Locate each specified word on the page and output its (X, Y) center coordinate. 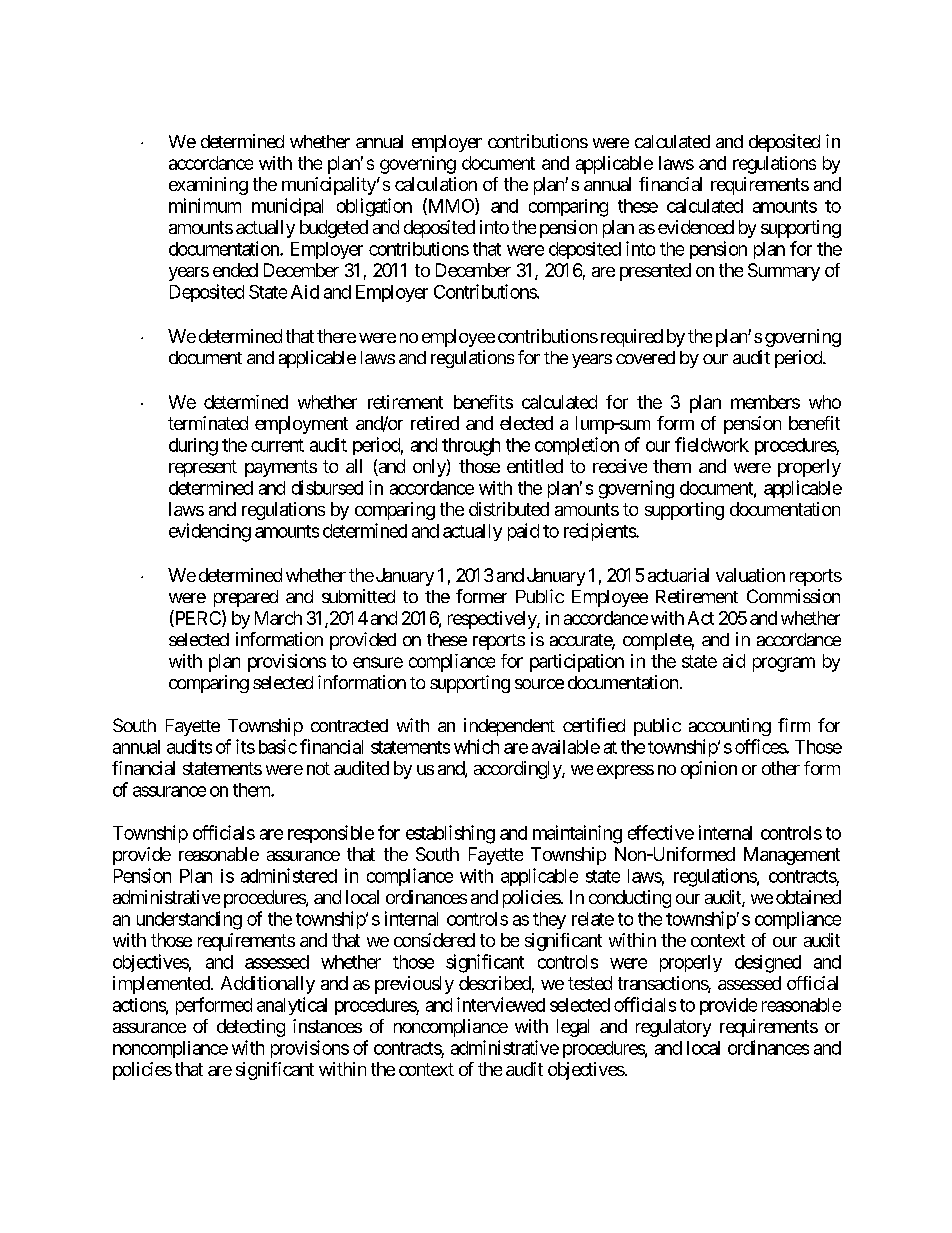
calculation (436, 184)
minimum (205, 205)
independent (509, 727)
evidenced (696, 227)
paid (523, 532)
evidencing (210, 532)
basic (278, 746)
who (825, 402)
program (784, 664)
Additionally (268, 985)
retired (435, 423)
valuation (750, 575)
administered (289, 875)
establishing (450, 834)
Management (792, 856)
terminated (208, 423)
